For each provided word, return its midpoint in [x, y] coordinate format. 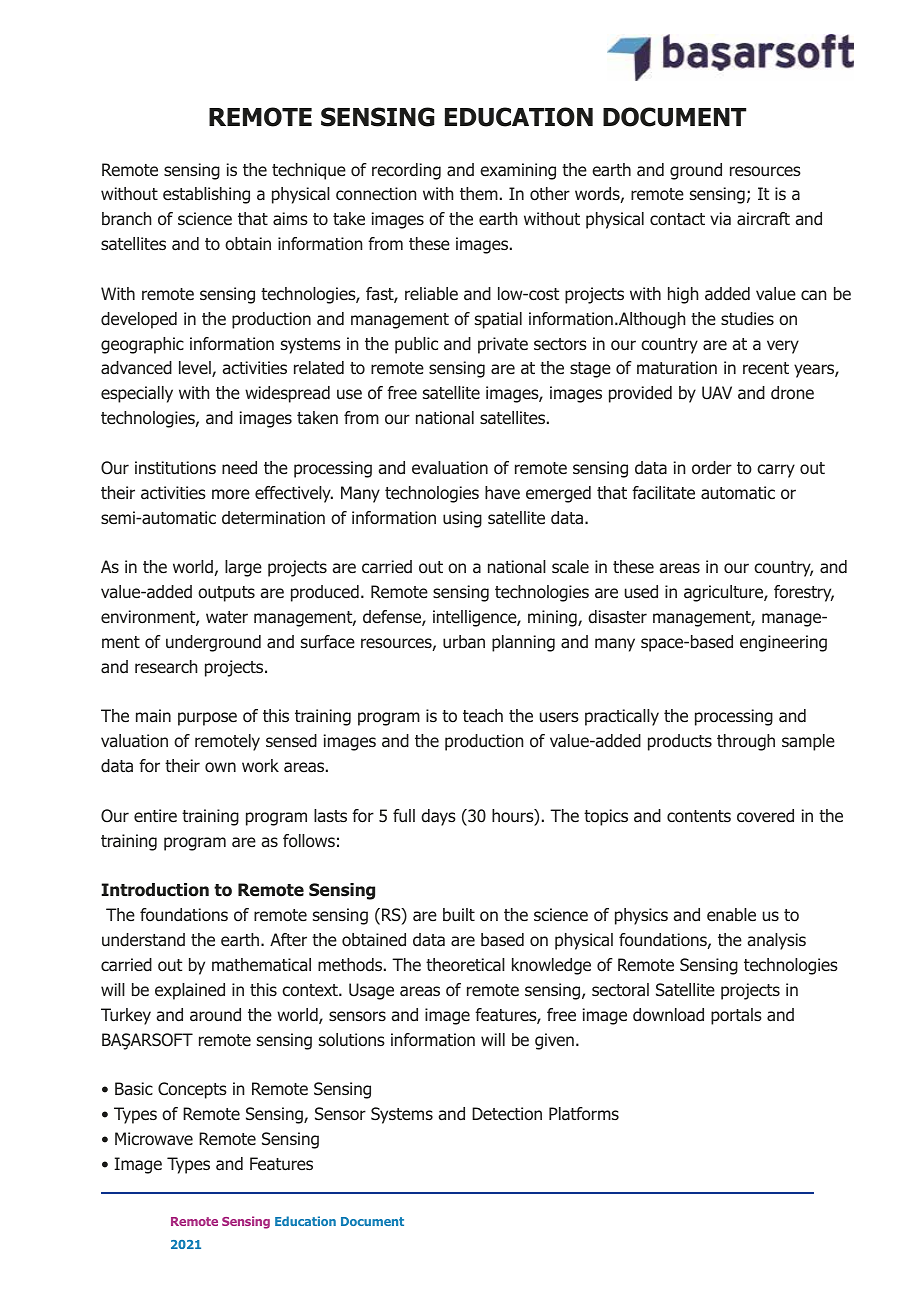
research [166, 667]
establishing [206, 195]
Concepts [192, 1090]
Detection [507, 1113]
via [720, 219]
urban [464, 642]
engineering [783, 643]
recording [406, 171]
